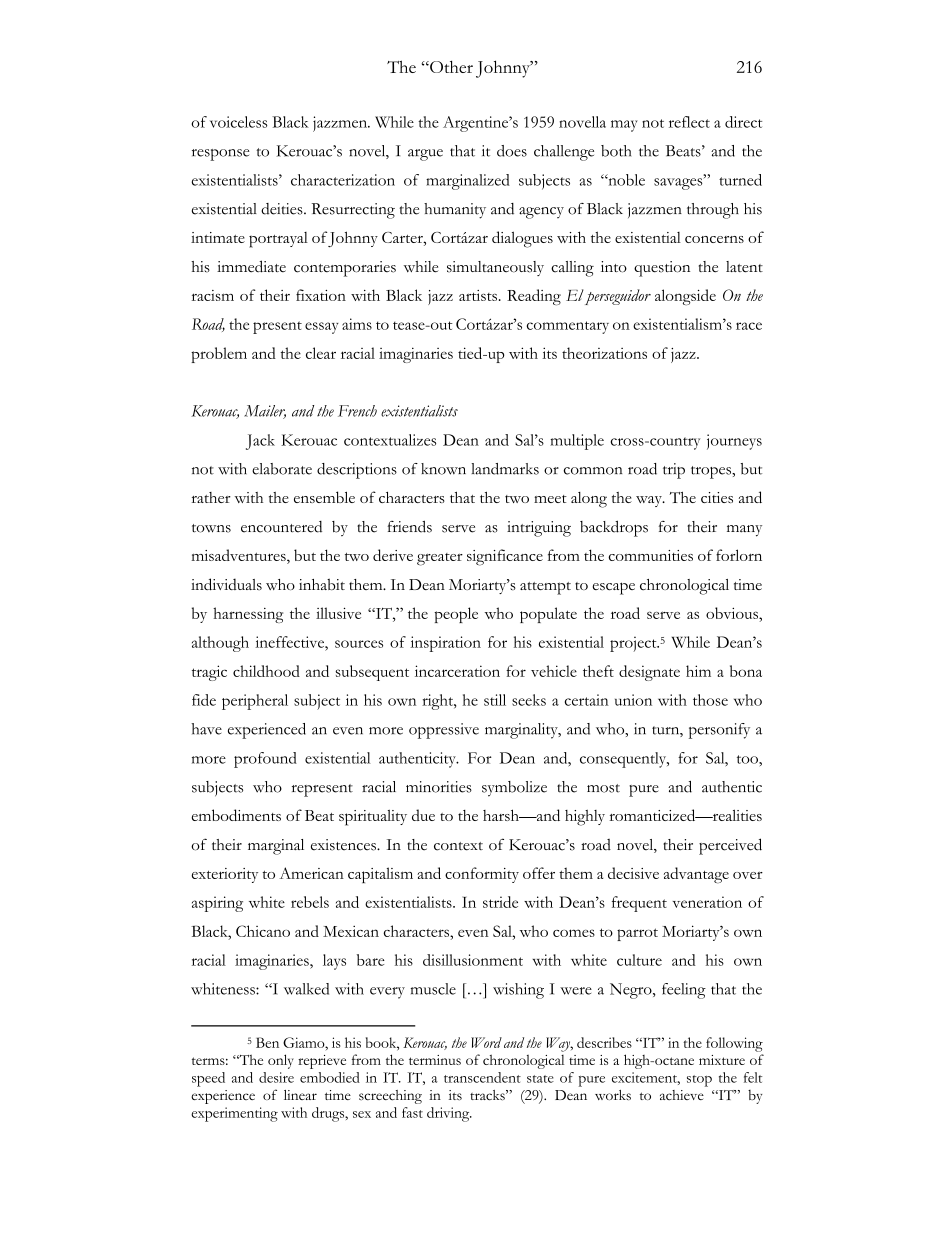 This screenshot has height=1233, width=952. Describe the element at coordinates (444, 731) in the screenshot. I see `oppressive` at that location.
